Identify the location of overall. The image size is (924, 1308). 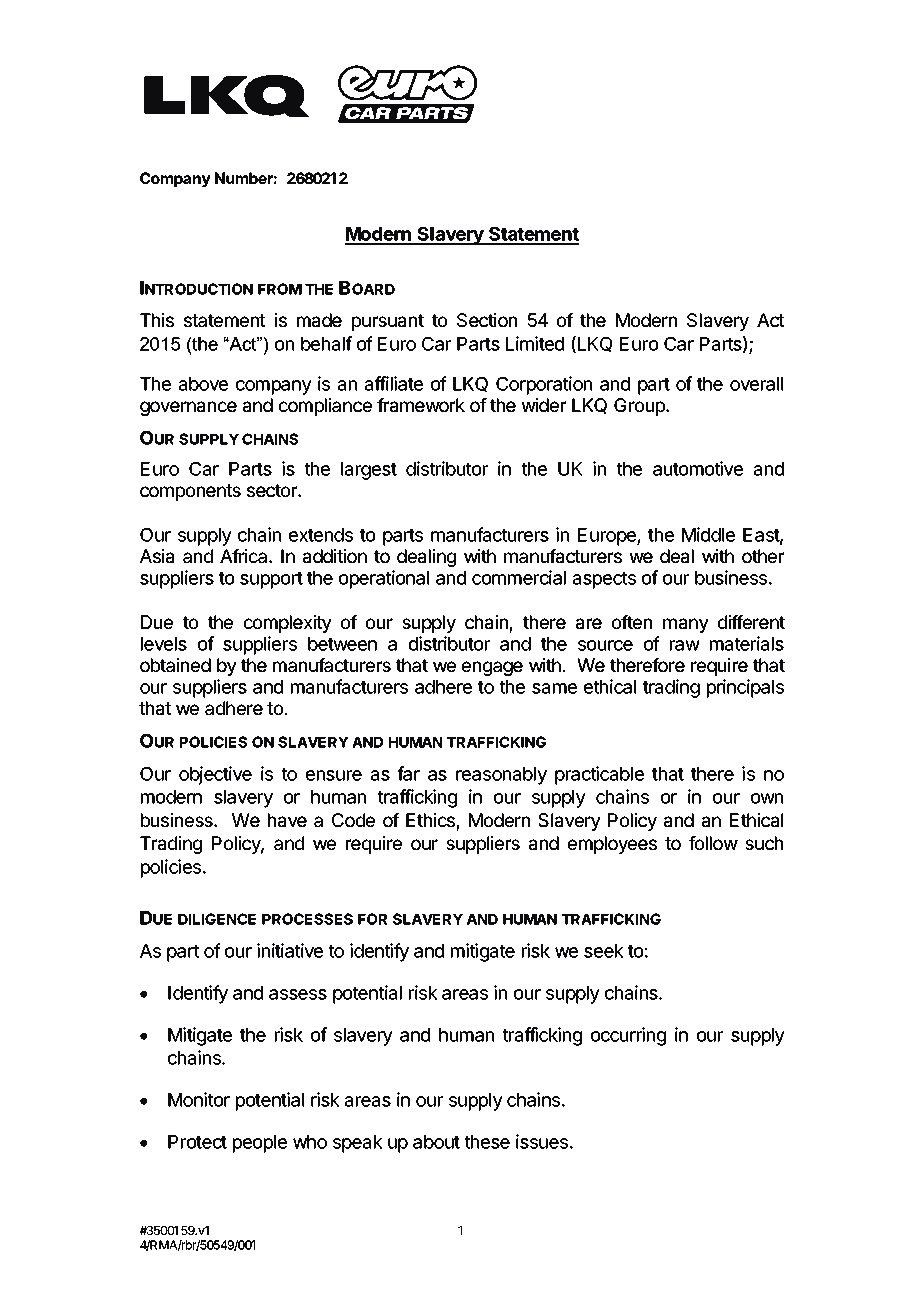
(756, 384).
